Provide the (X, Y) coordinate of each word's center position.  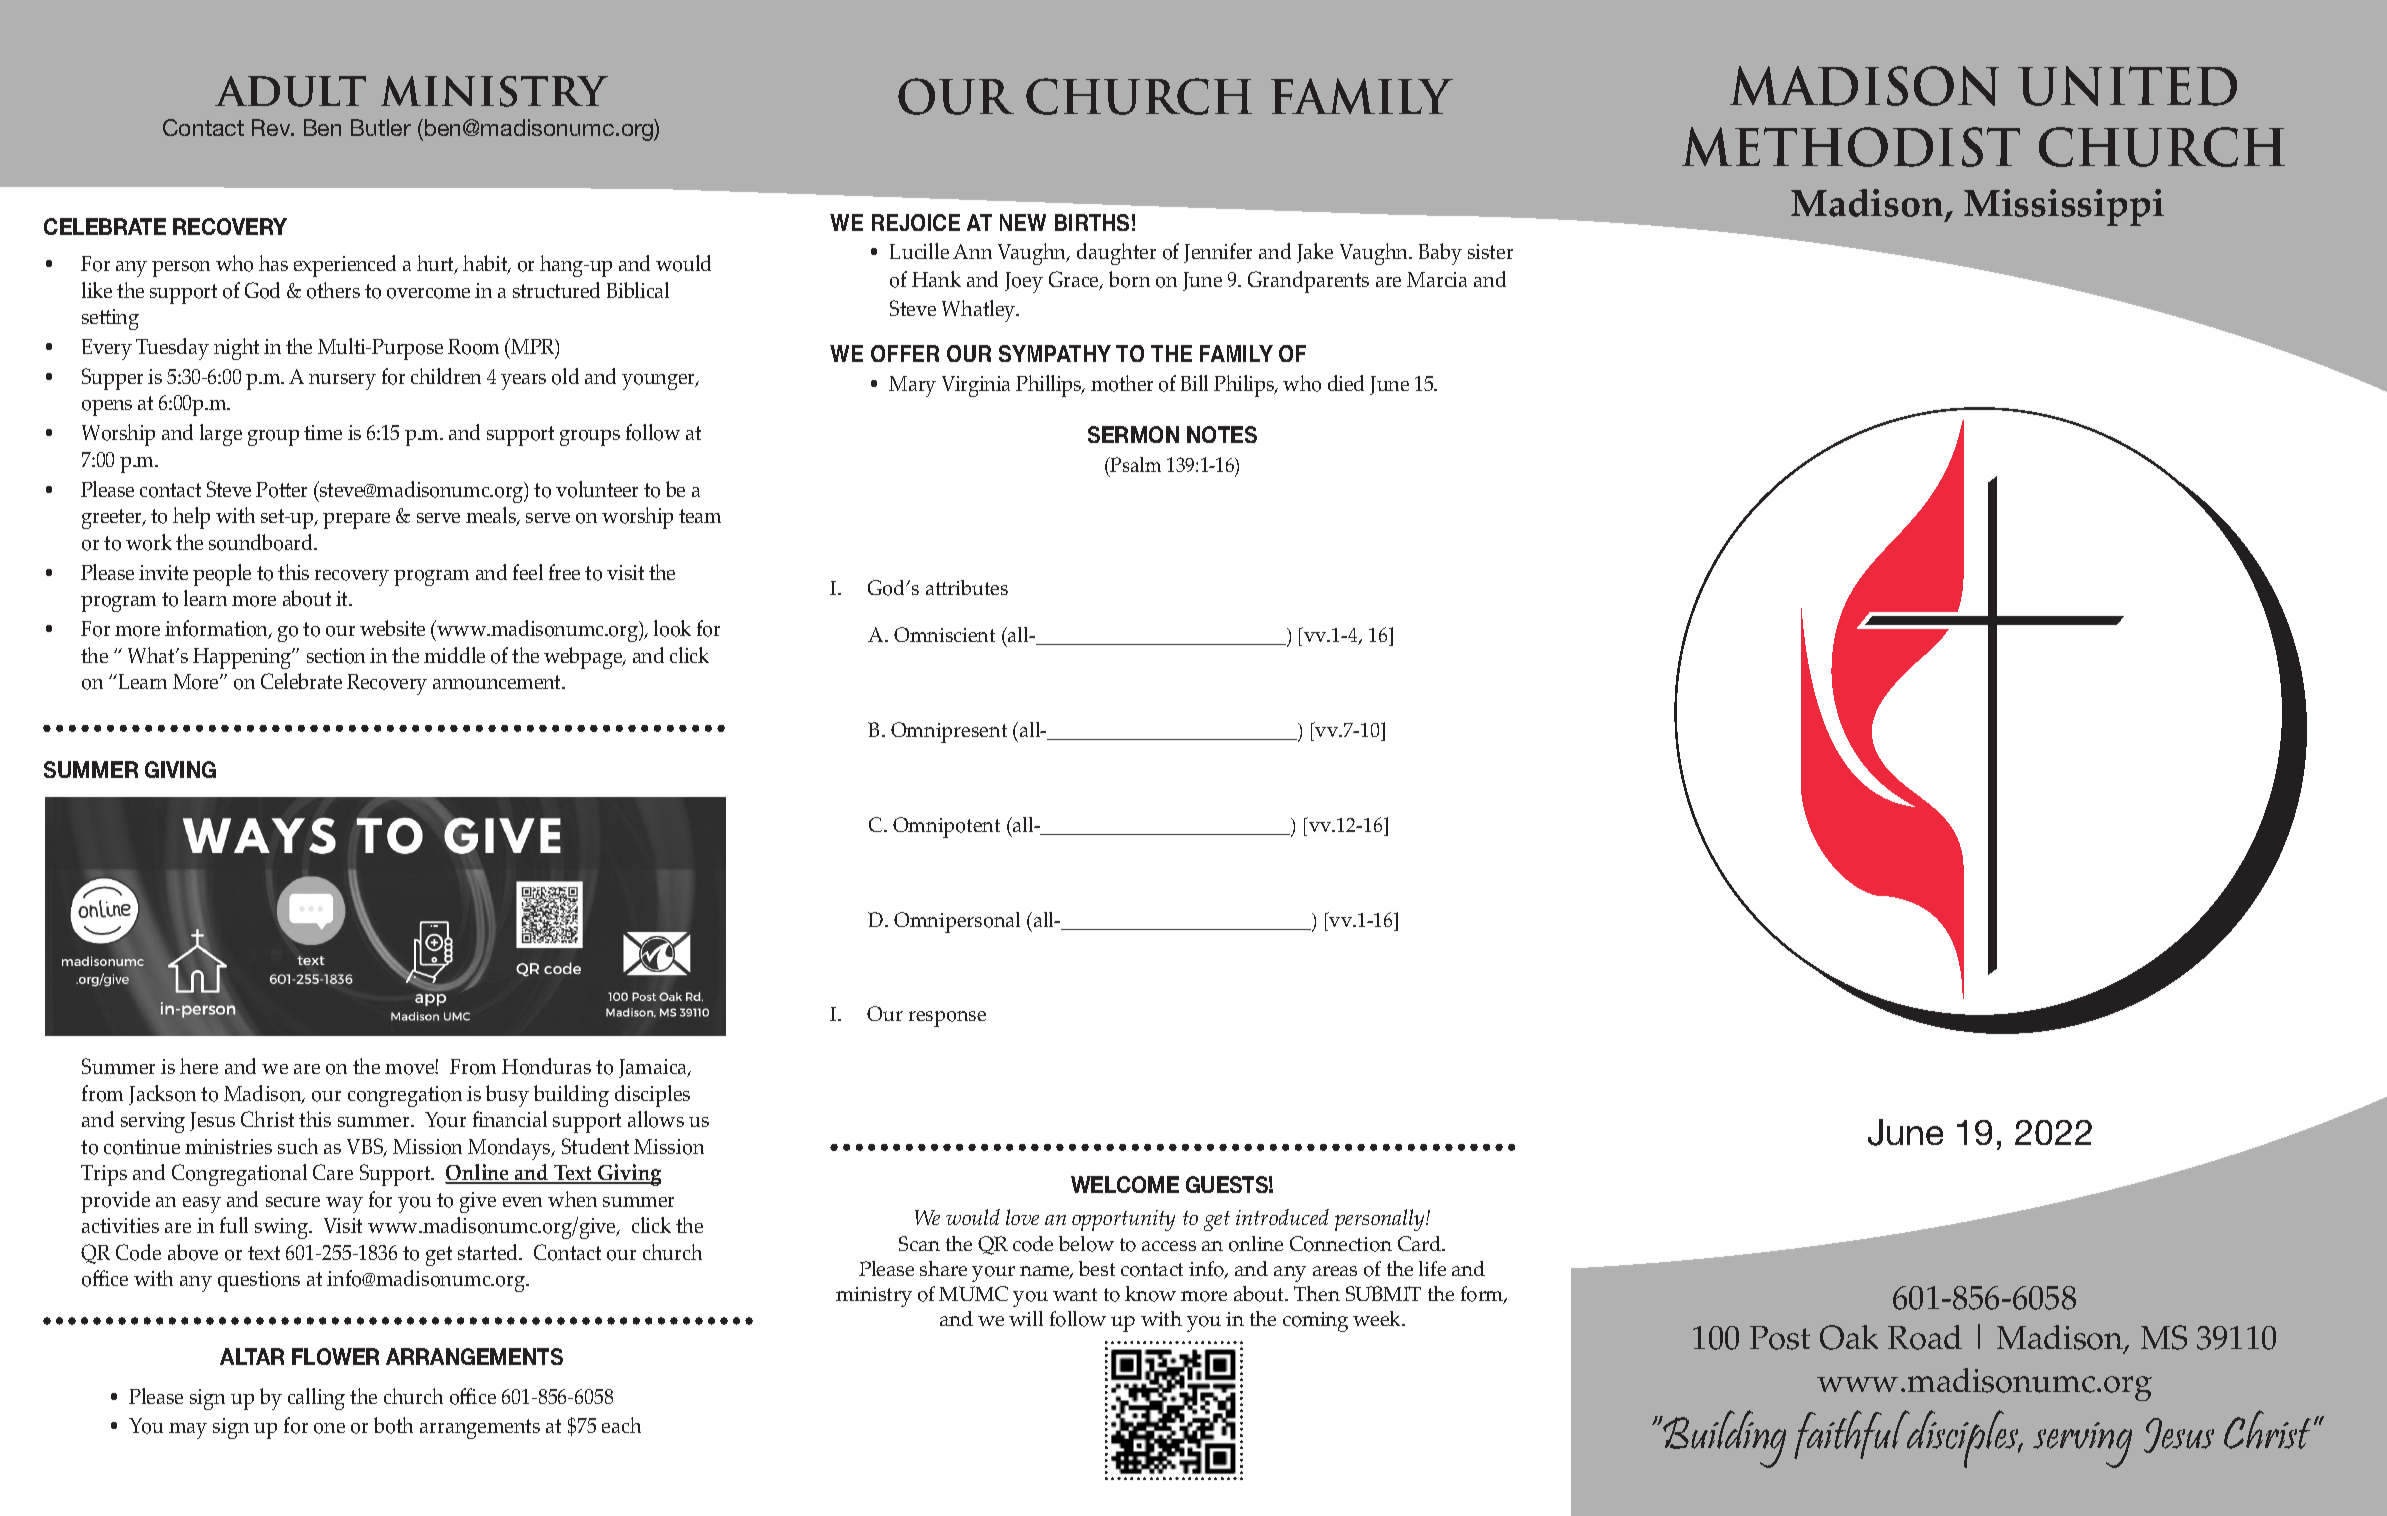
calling (316, 1399)
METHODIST (1851, 147)
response (947, 1019)
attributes (967, 587)
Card (1421, 1243)
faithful (1853, 1434)
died (1346, 383)
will (1026, 1318)
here (199, 1066)
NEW (1023, 222)
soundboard (262, 542)
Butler (381, 127)
